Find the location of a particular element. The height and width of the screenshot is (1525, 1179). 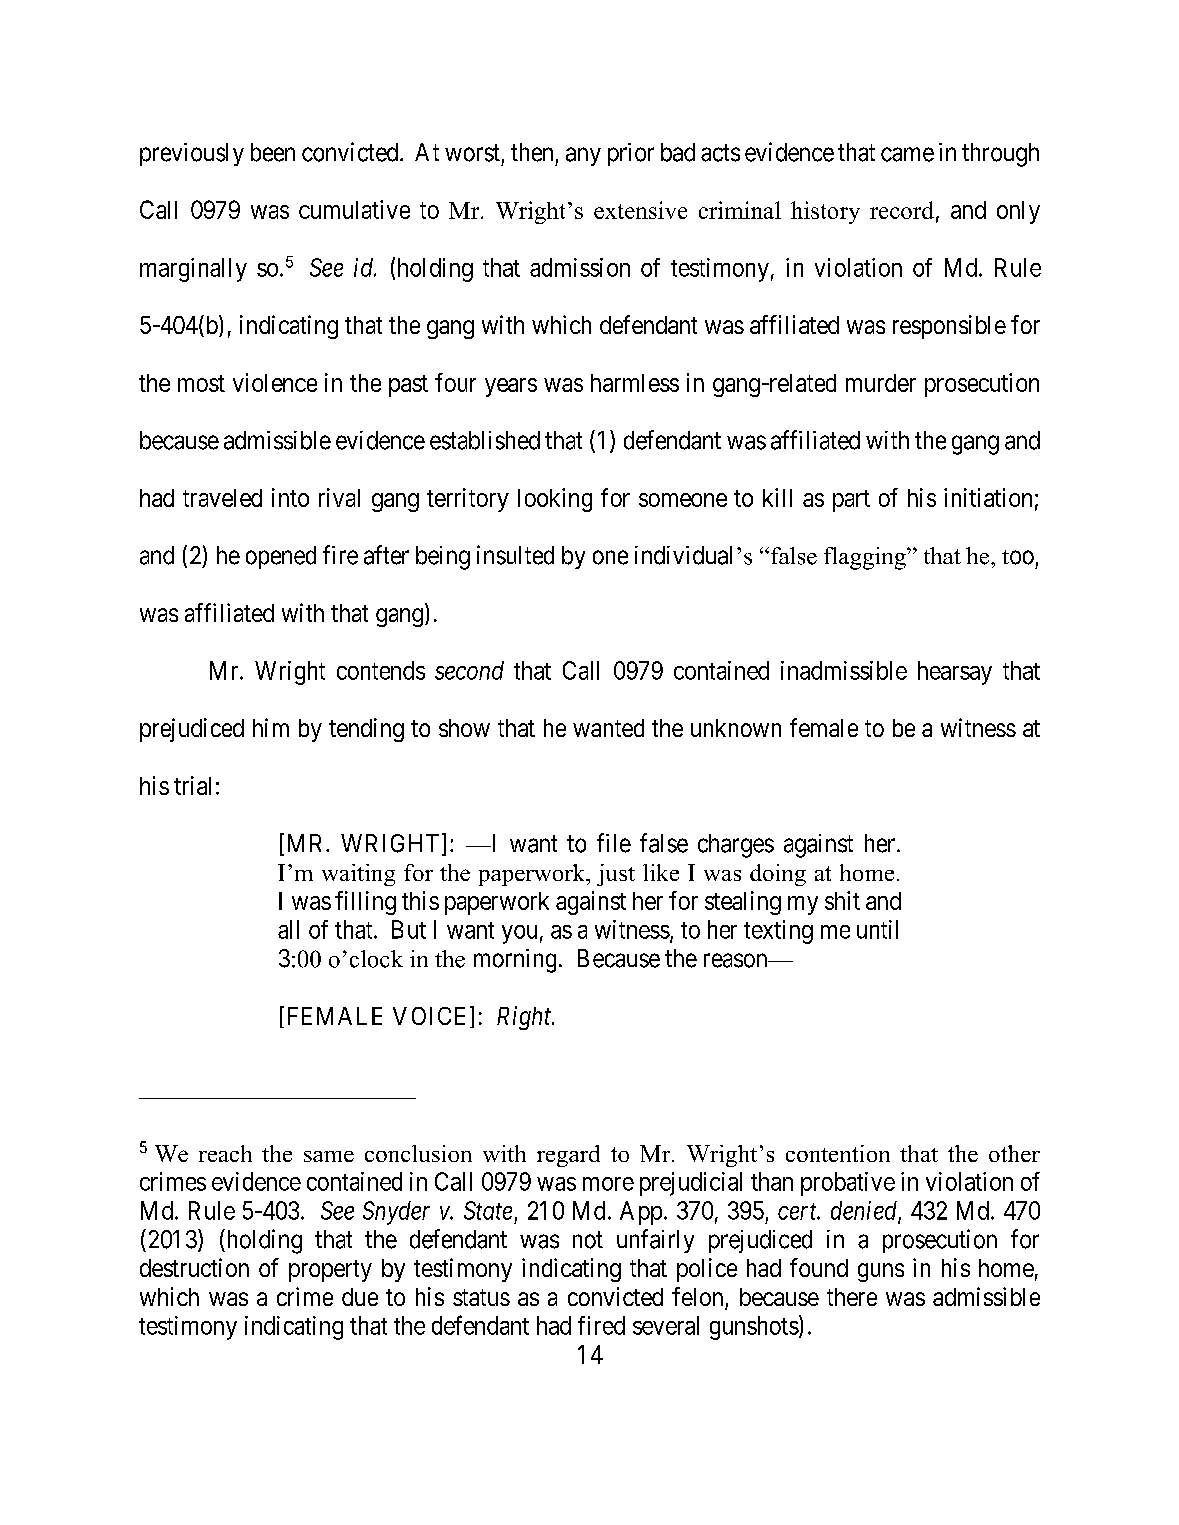

insulted is located at coordinates (515, 555).
